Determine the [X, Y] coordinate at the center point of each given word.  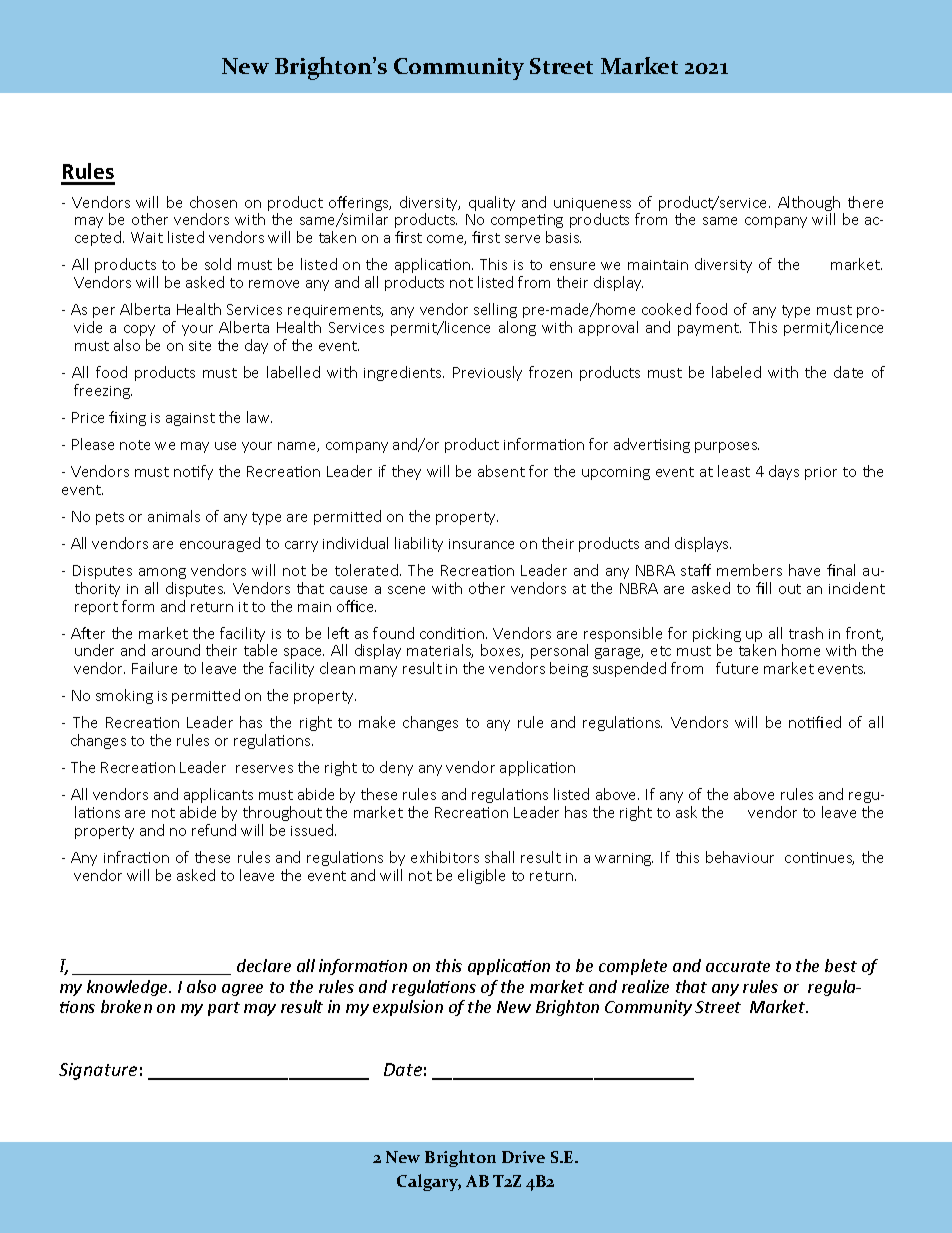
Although [809, 205]
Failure [154, 668]
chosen [213, 202]
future [737, 668]
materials [440, 651]
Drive [523, 1157]
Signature [98, 1071]
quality [492, 203]
